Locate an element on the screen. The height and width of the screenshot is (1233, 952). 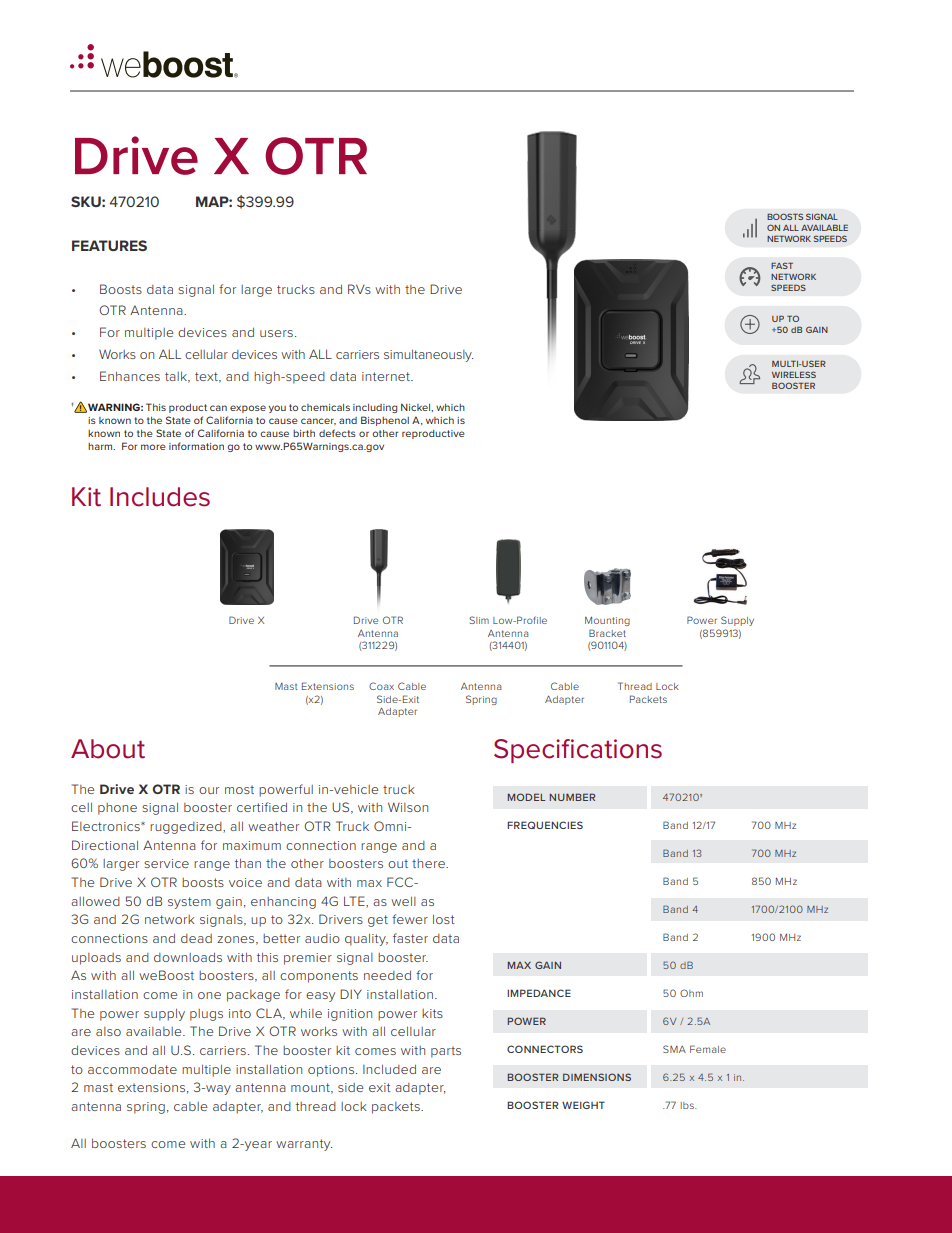
simultaneously is located at coordinates (428, 356).
